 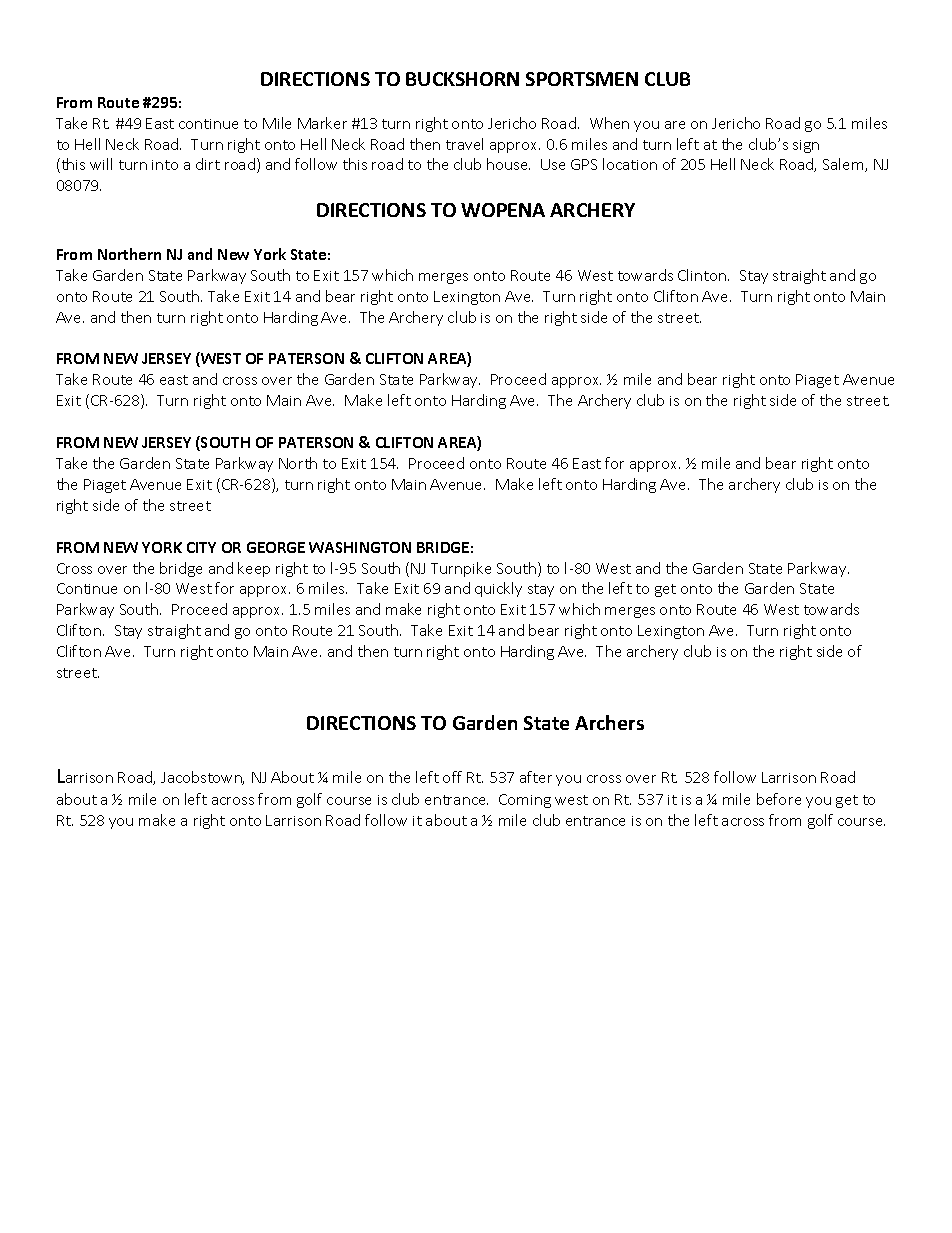 What do you see at coordinates (464, 144) in the page?
I see `travel` at bounding box center [464, 144].
